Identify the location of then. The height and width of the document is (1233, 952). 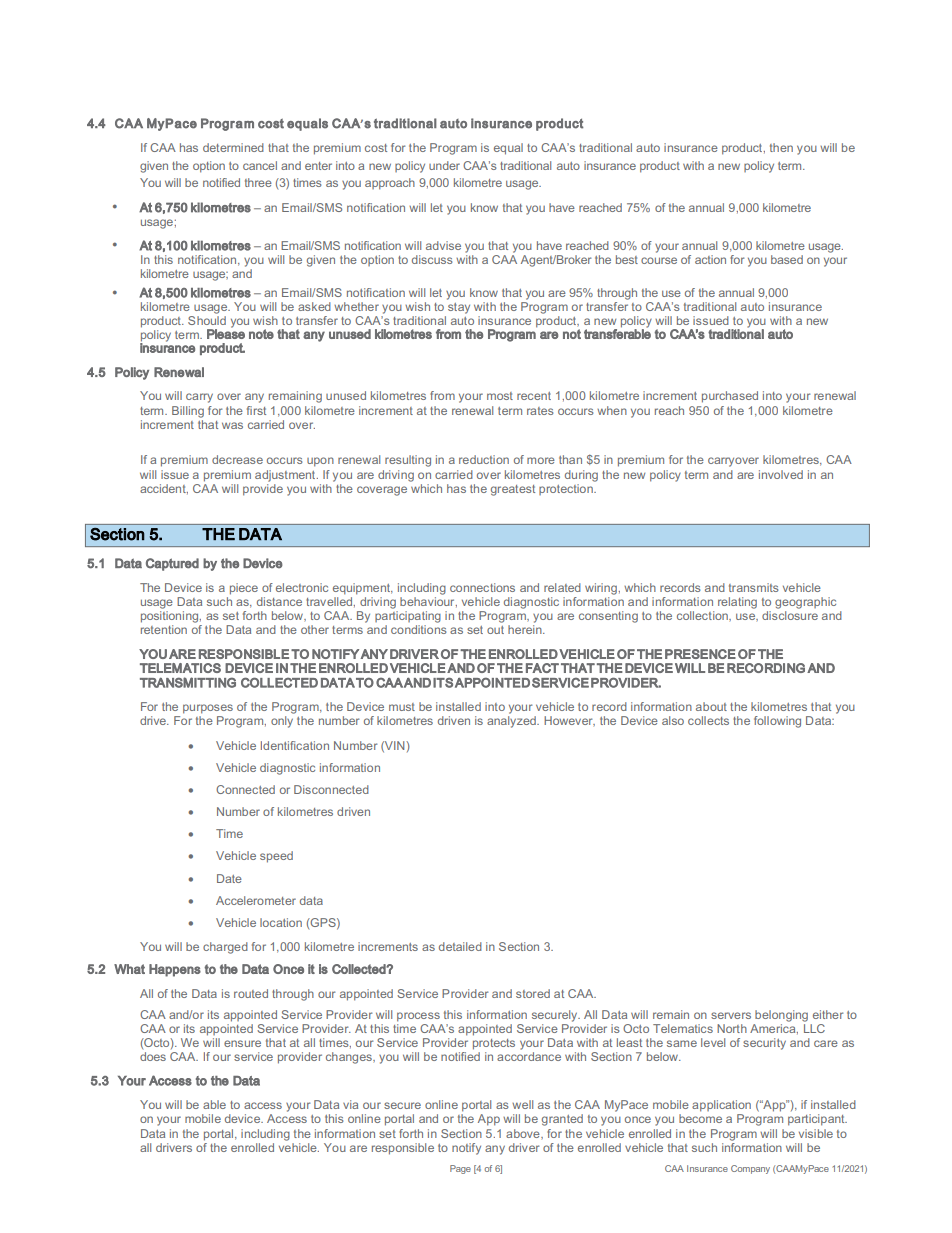
(781, 147).
